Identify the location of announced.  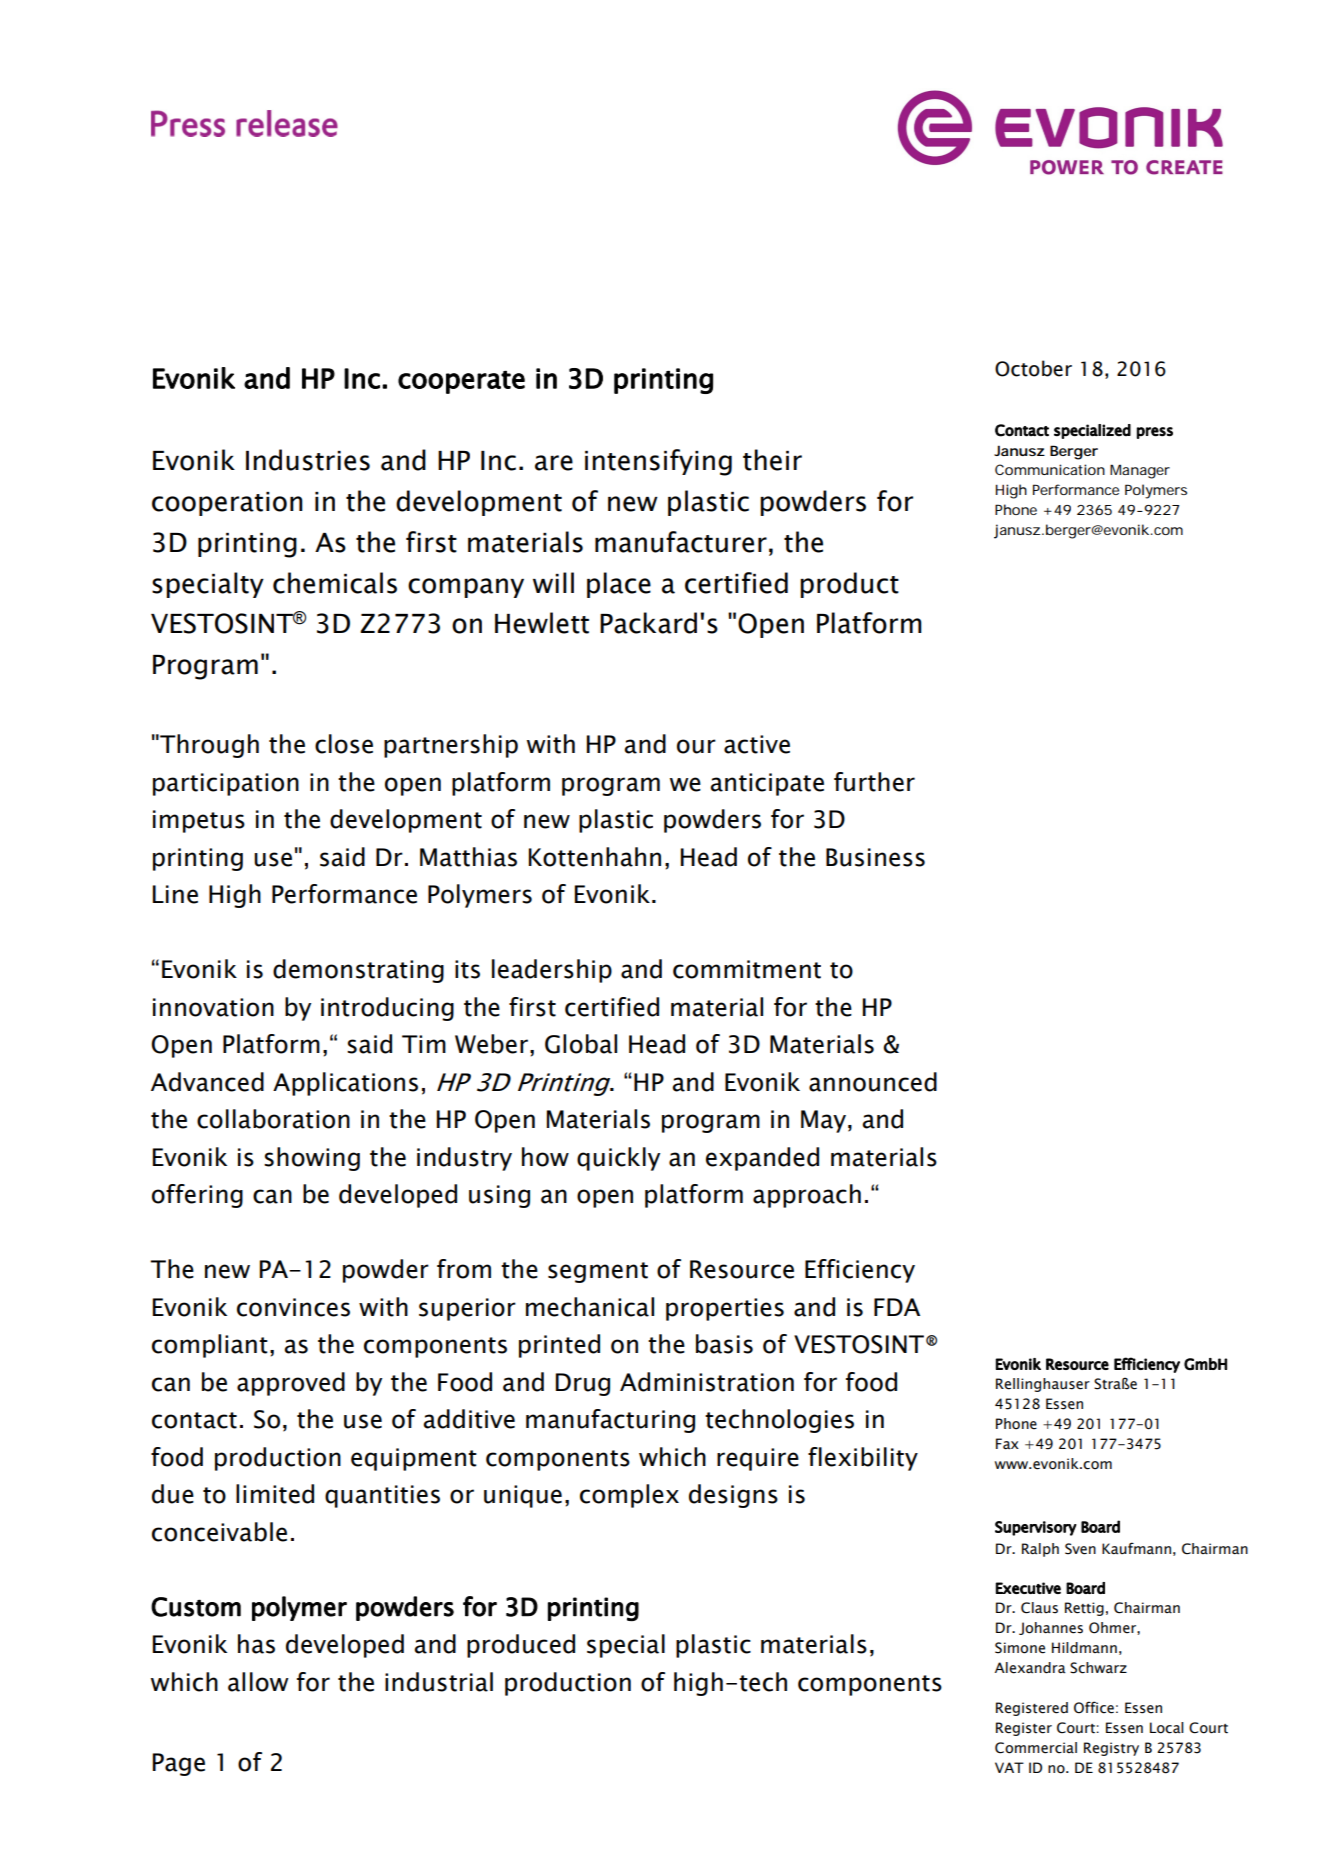
(873, 1082).
